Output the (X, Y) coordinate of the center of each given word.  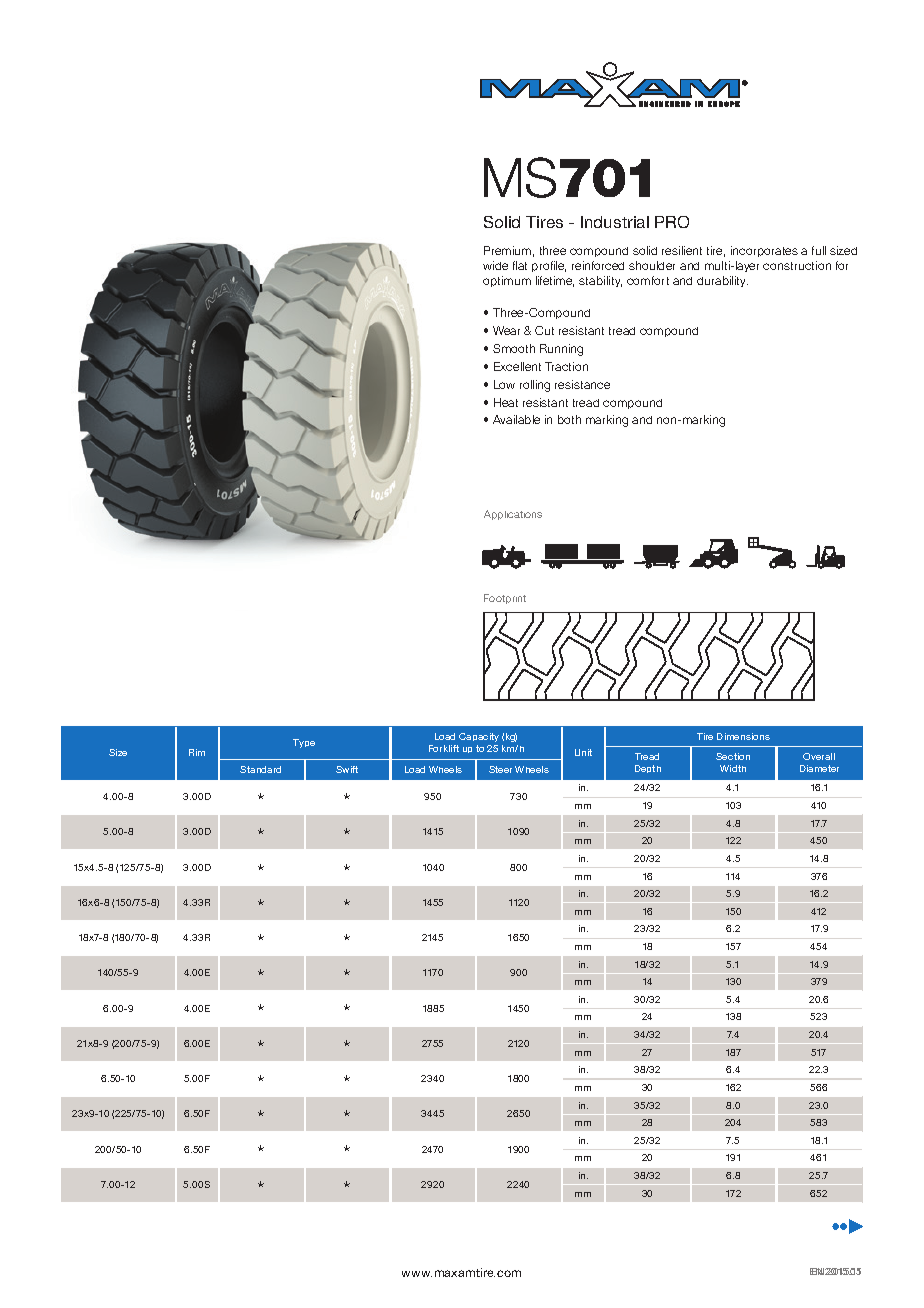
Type (304, 743)
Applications (513, 515)
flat (520, 265)
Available (516, 419)
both (569, 419)
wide (495, 265)
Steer (500, 769)
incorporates (764, 251)
